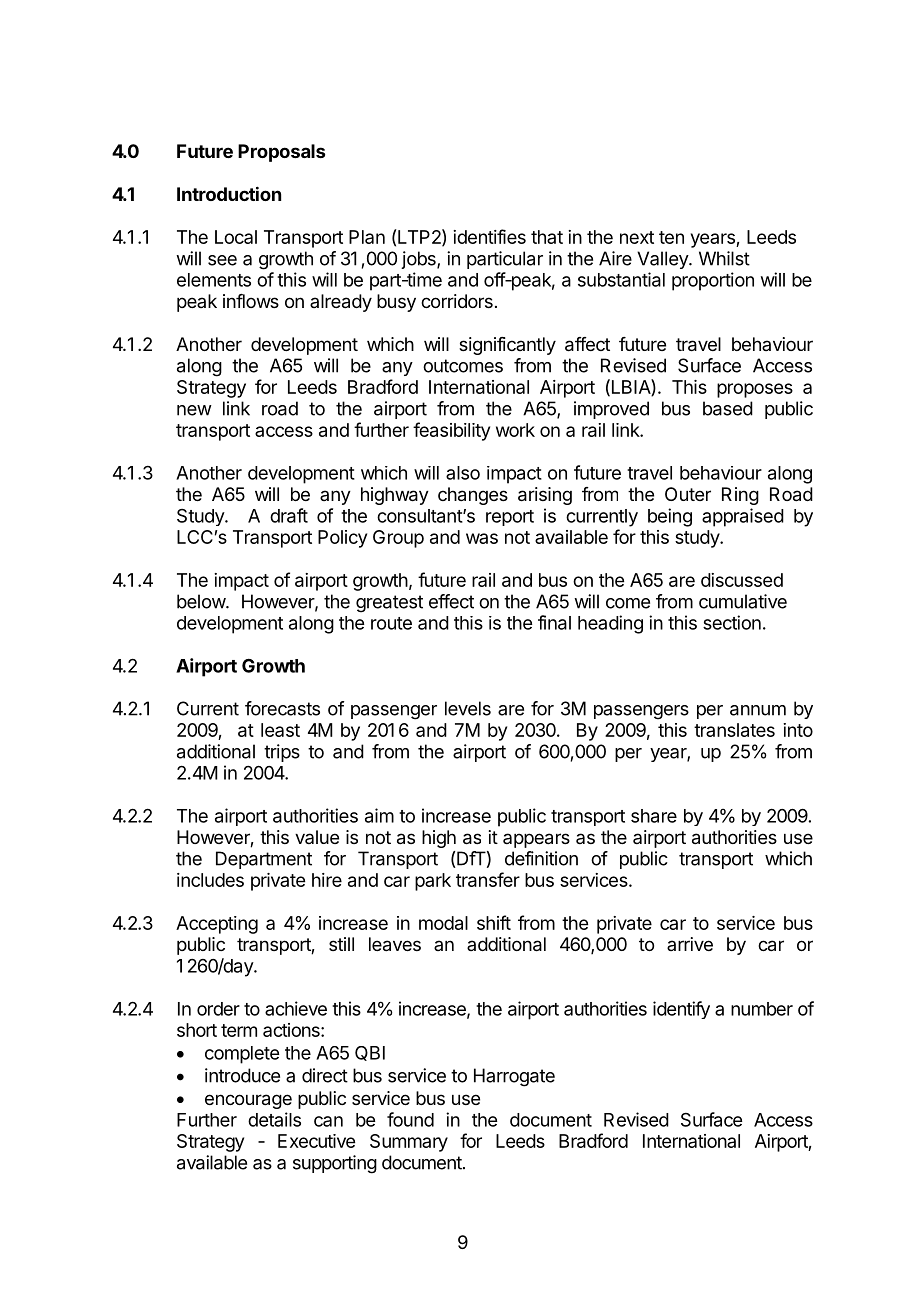 The height and width of the screenshot is (1308, 924). What do you see at coordinates (274, 1119) in the screenshot?
I see `details` at bounding box center [274, 1119].
